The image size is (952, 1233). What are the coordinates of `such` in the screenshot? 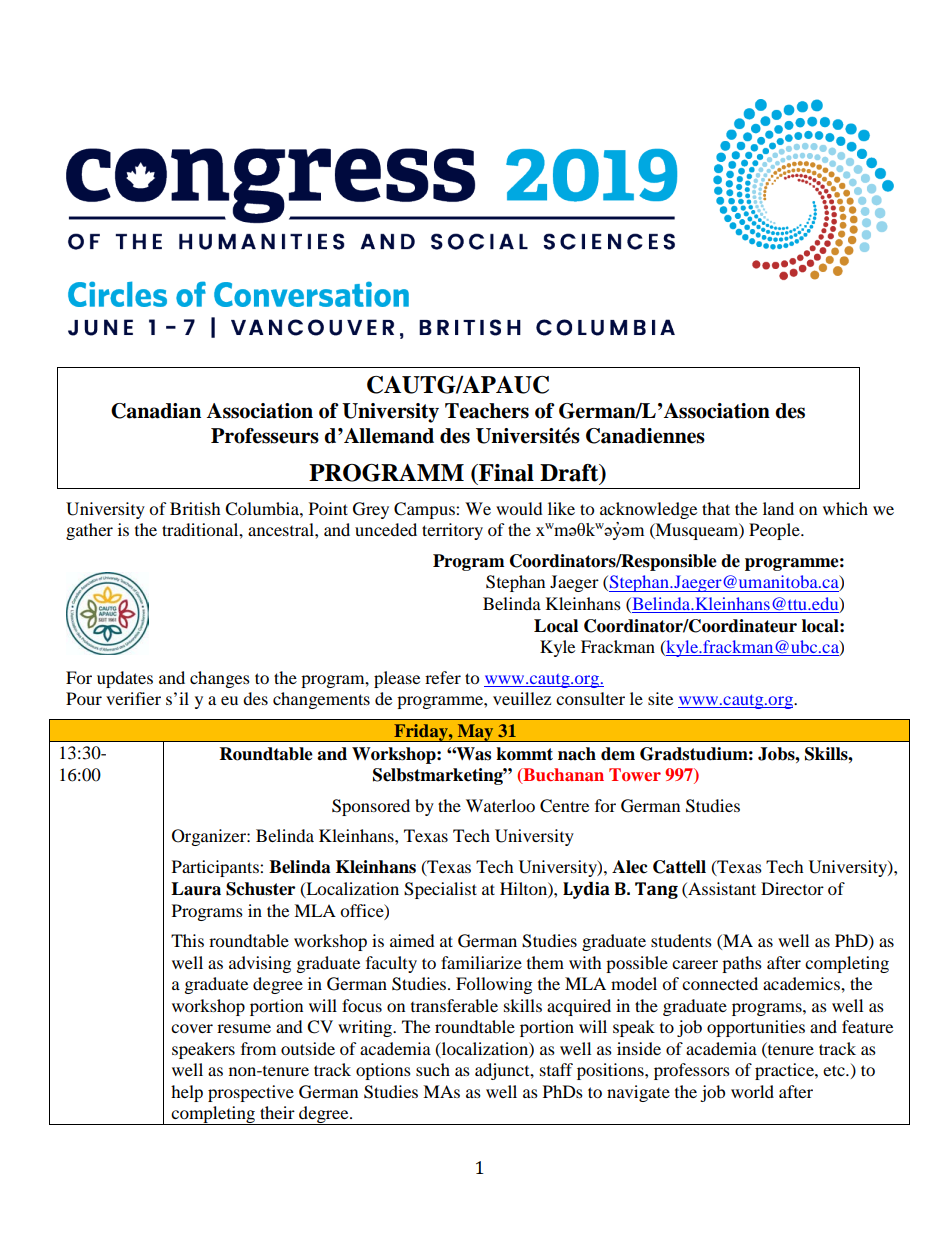 It's located at (433, 1069).
